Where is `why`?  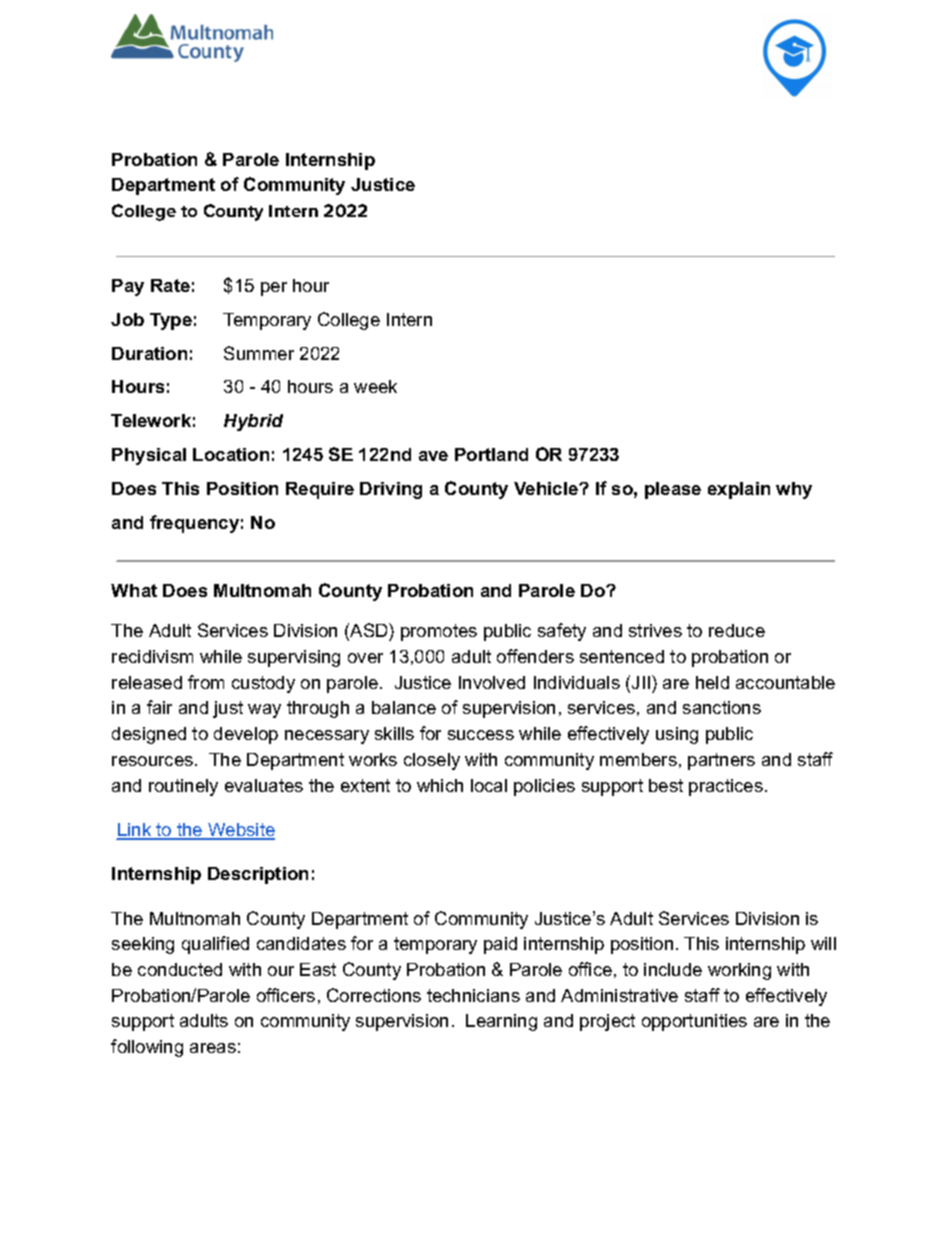 why is located at coordinates (794, 490).
